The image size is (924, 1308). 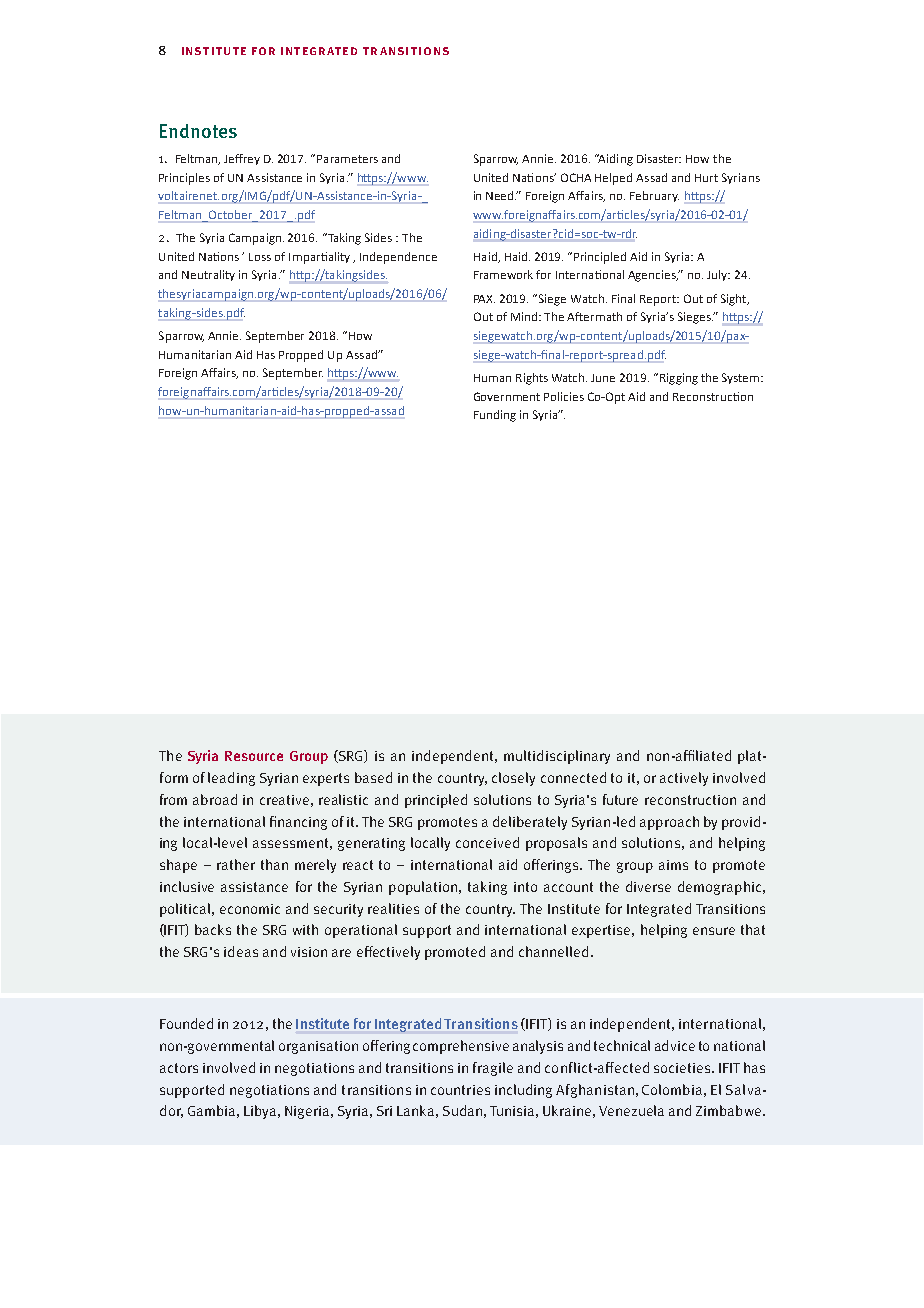 What do you see at coordinates (673, 865) in the screenshot?
I see `aims` at bounding box center [673, 865].
